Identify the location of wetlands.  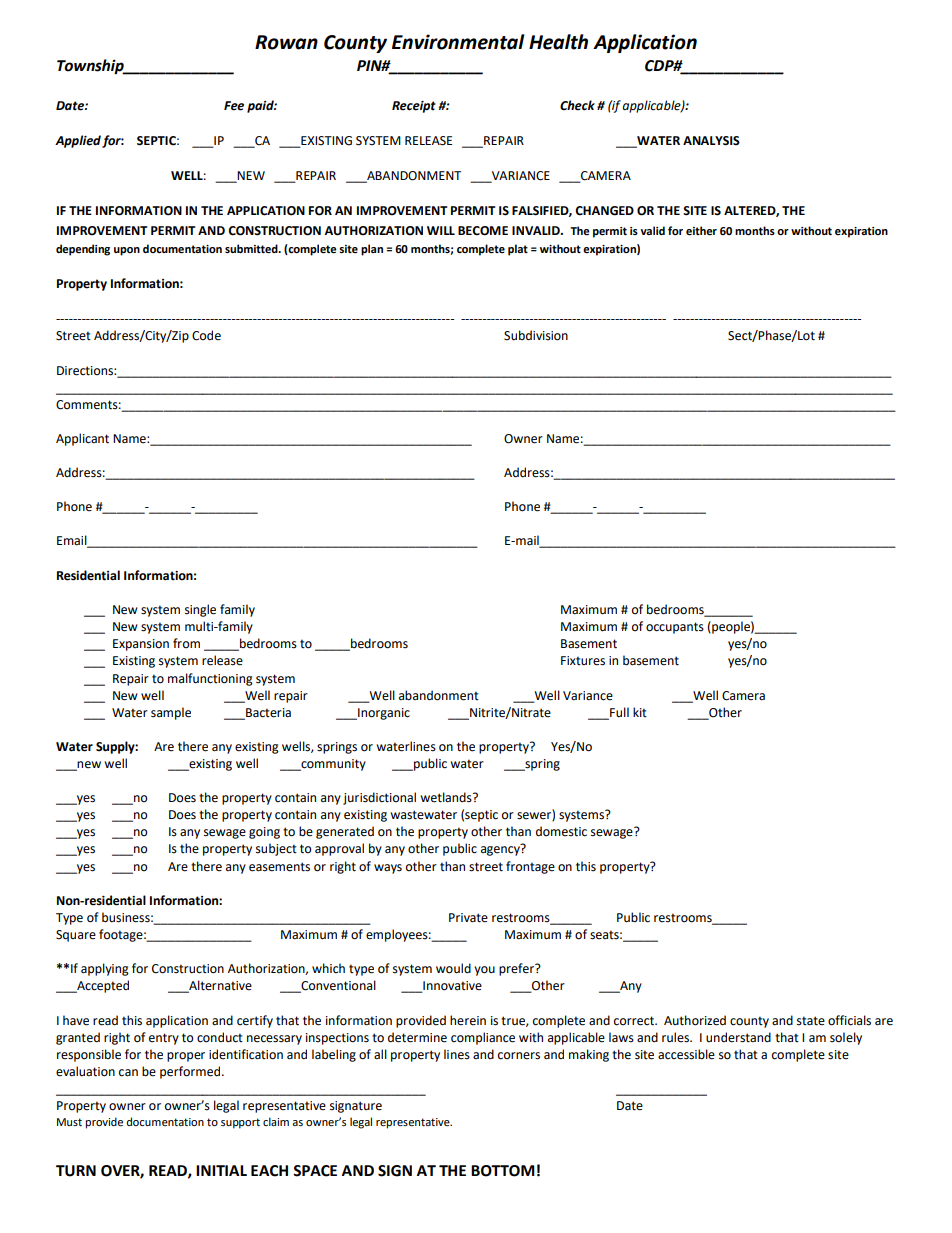
(447, 797).
